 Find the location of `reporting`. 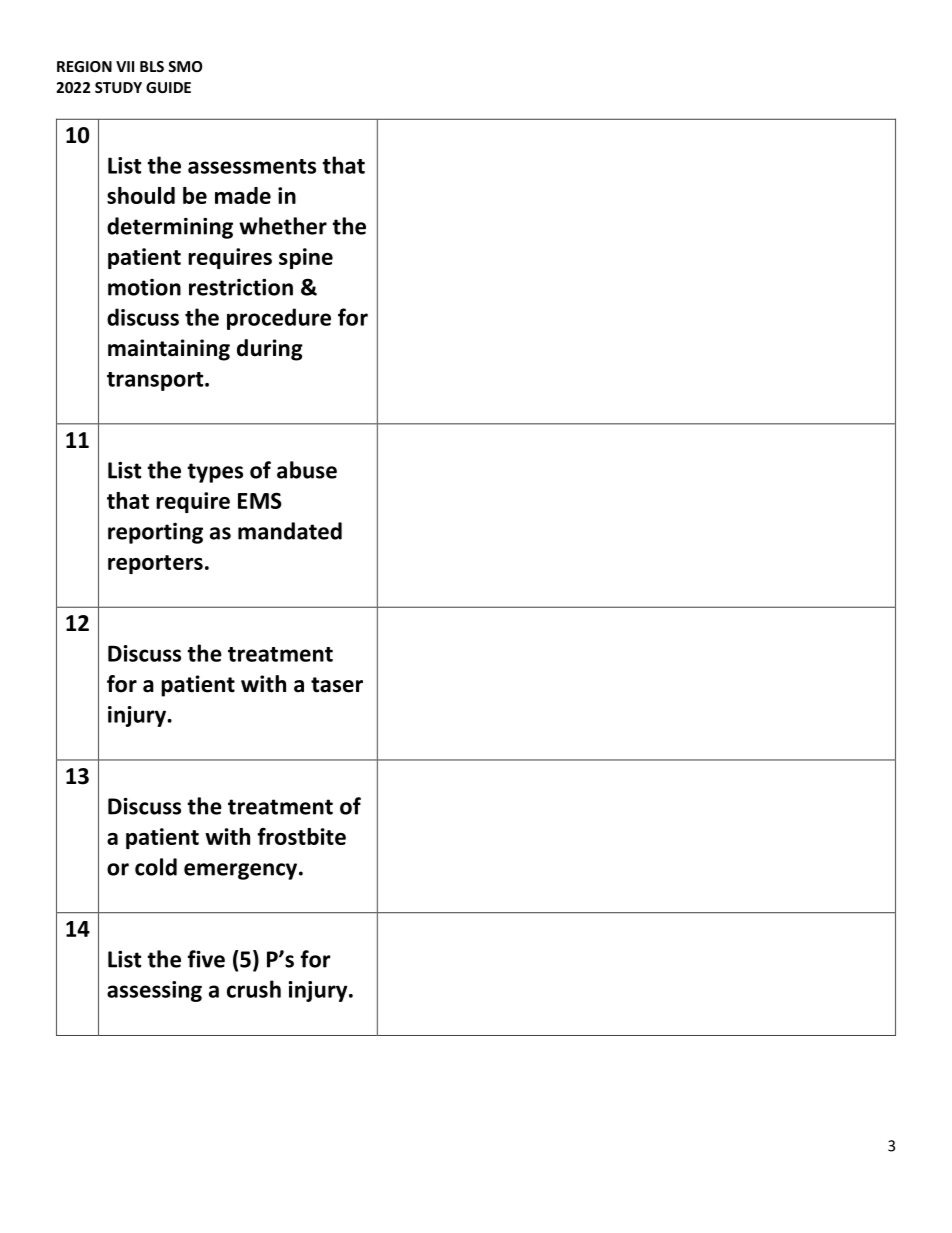

reporting is located at coordinates (155, 533).
